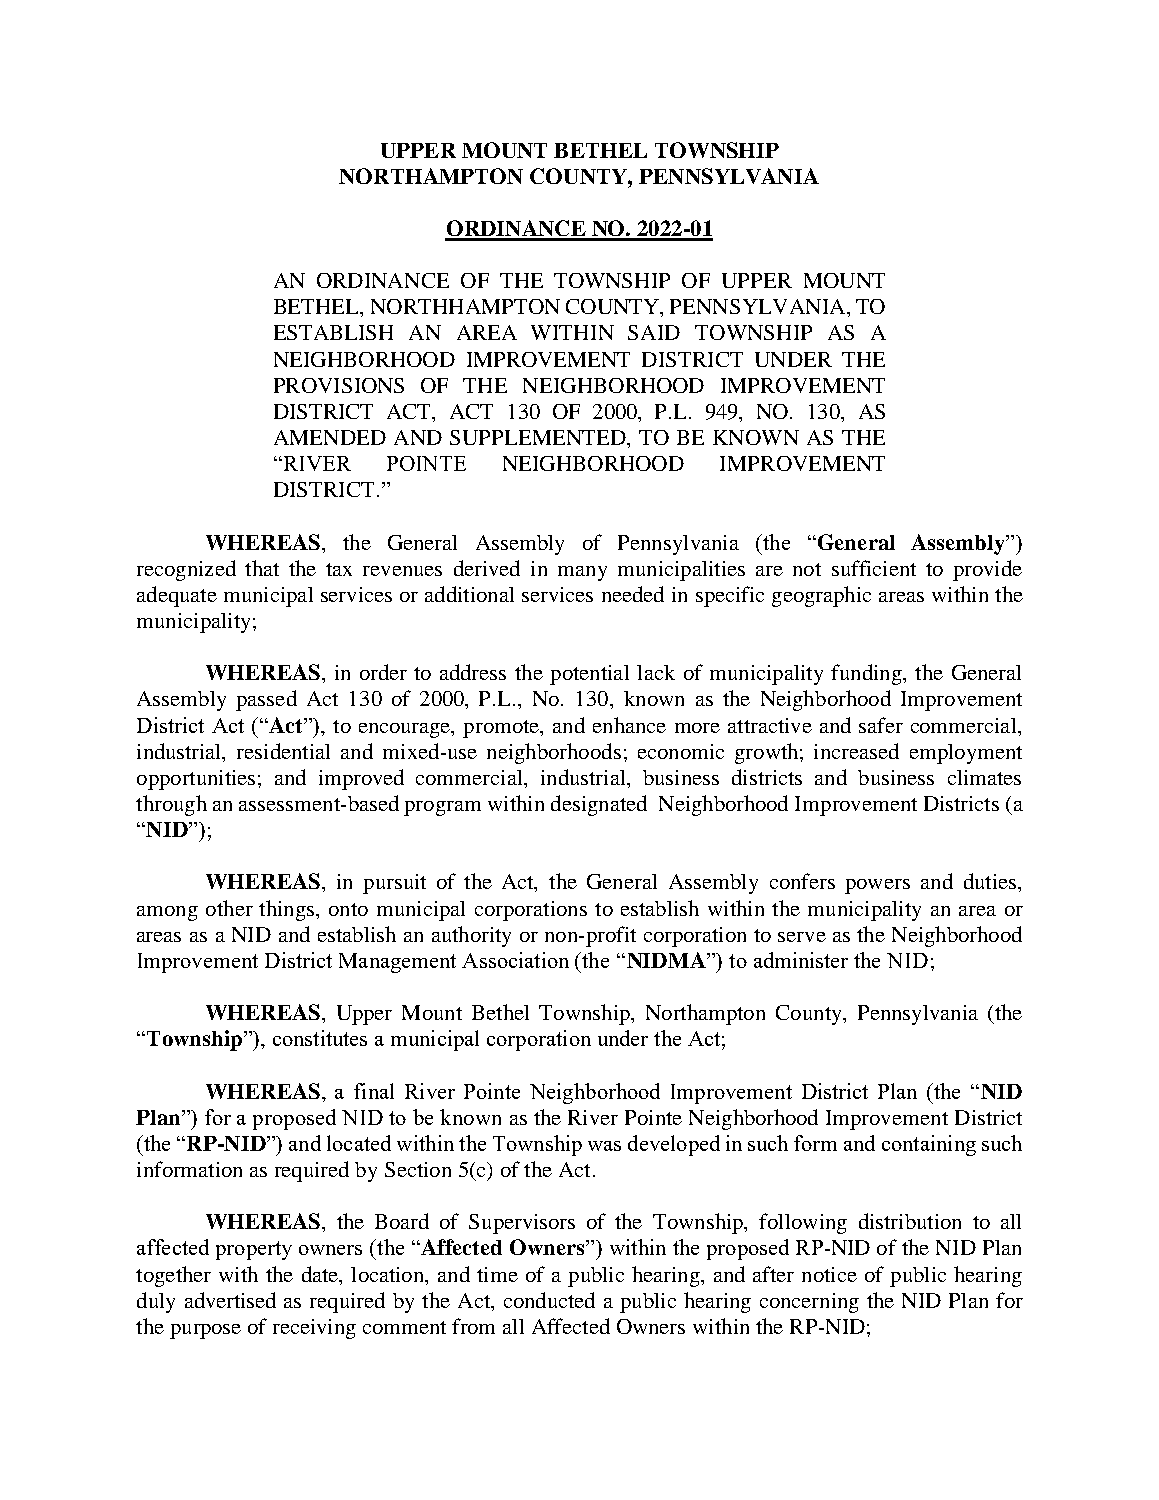 The width and height of the document is (1159, 1500). What do you see at coordinates (549, 1300) in the document?
I see `conducted` at bounding box center [549, 1300].
